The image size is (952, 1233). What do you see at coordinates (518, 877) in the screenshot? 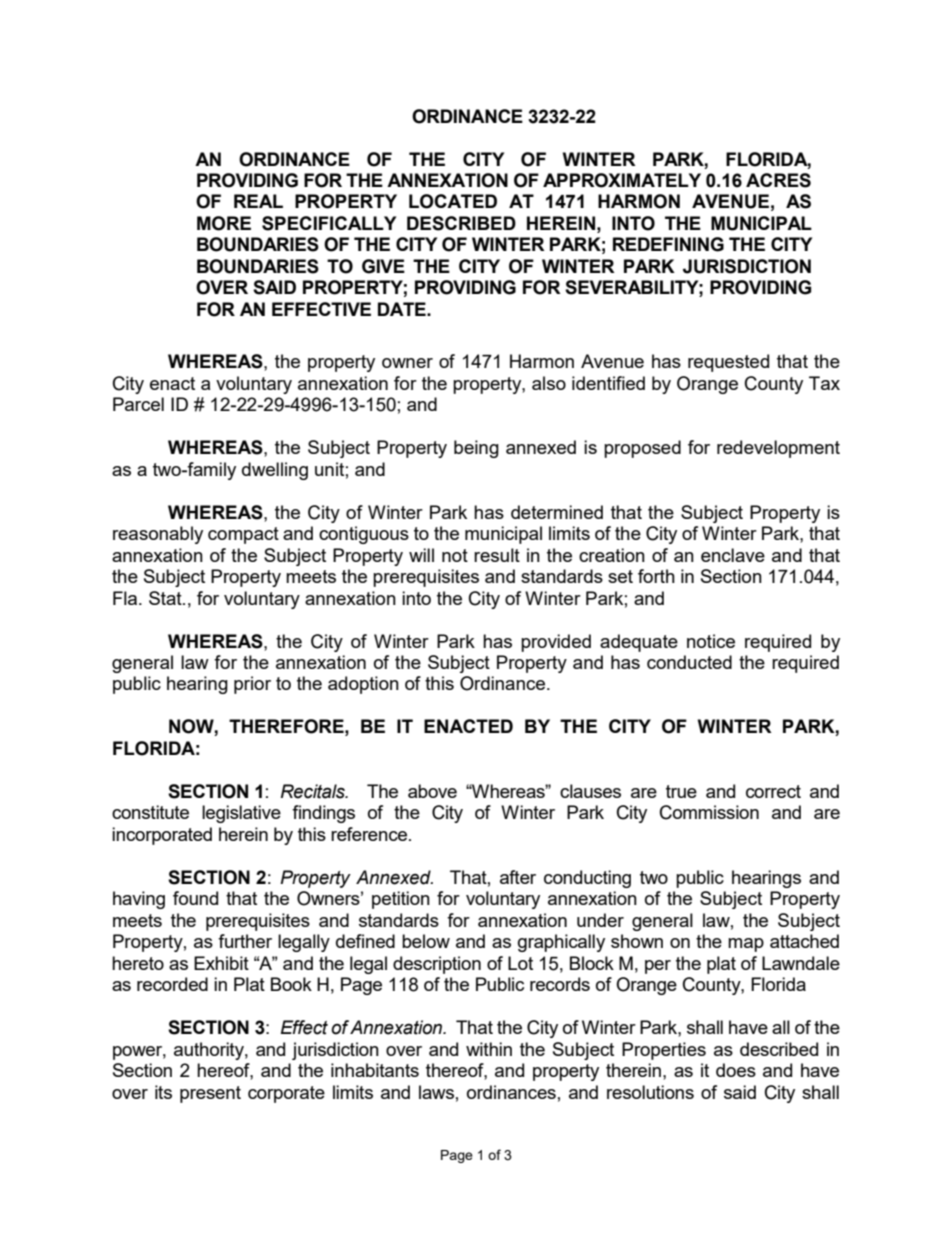
I see `after` at bounding box center [518, 877].
